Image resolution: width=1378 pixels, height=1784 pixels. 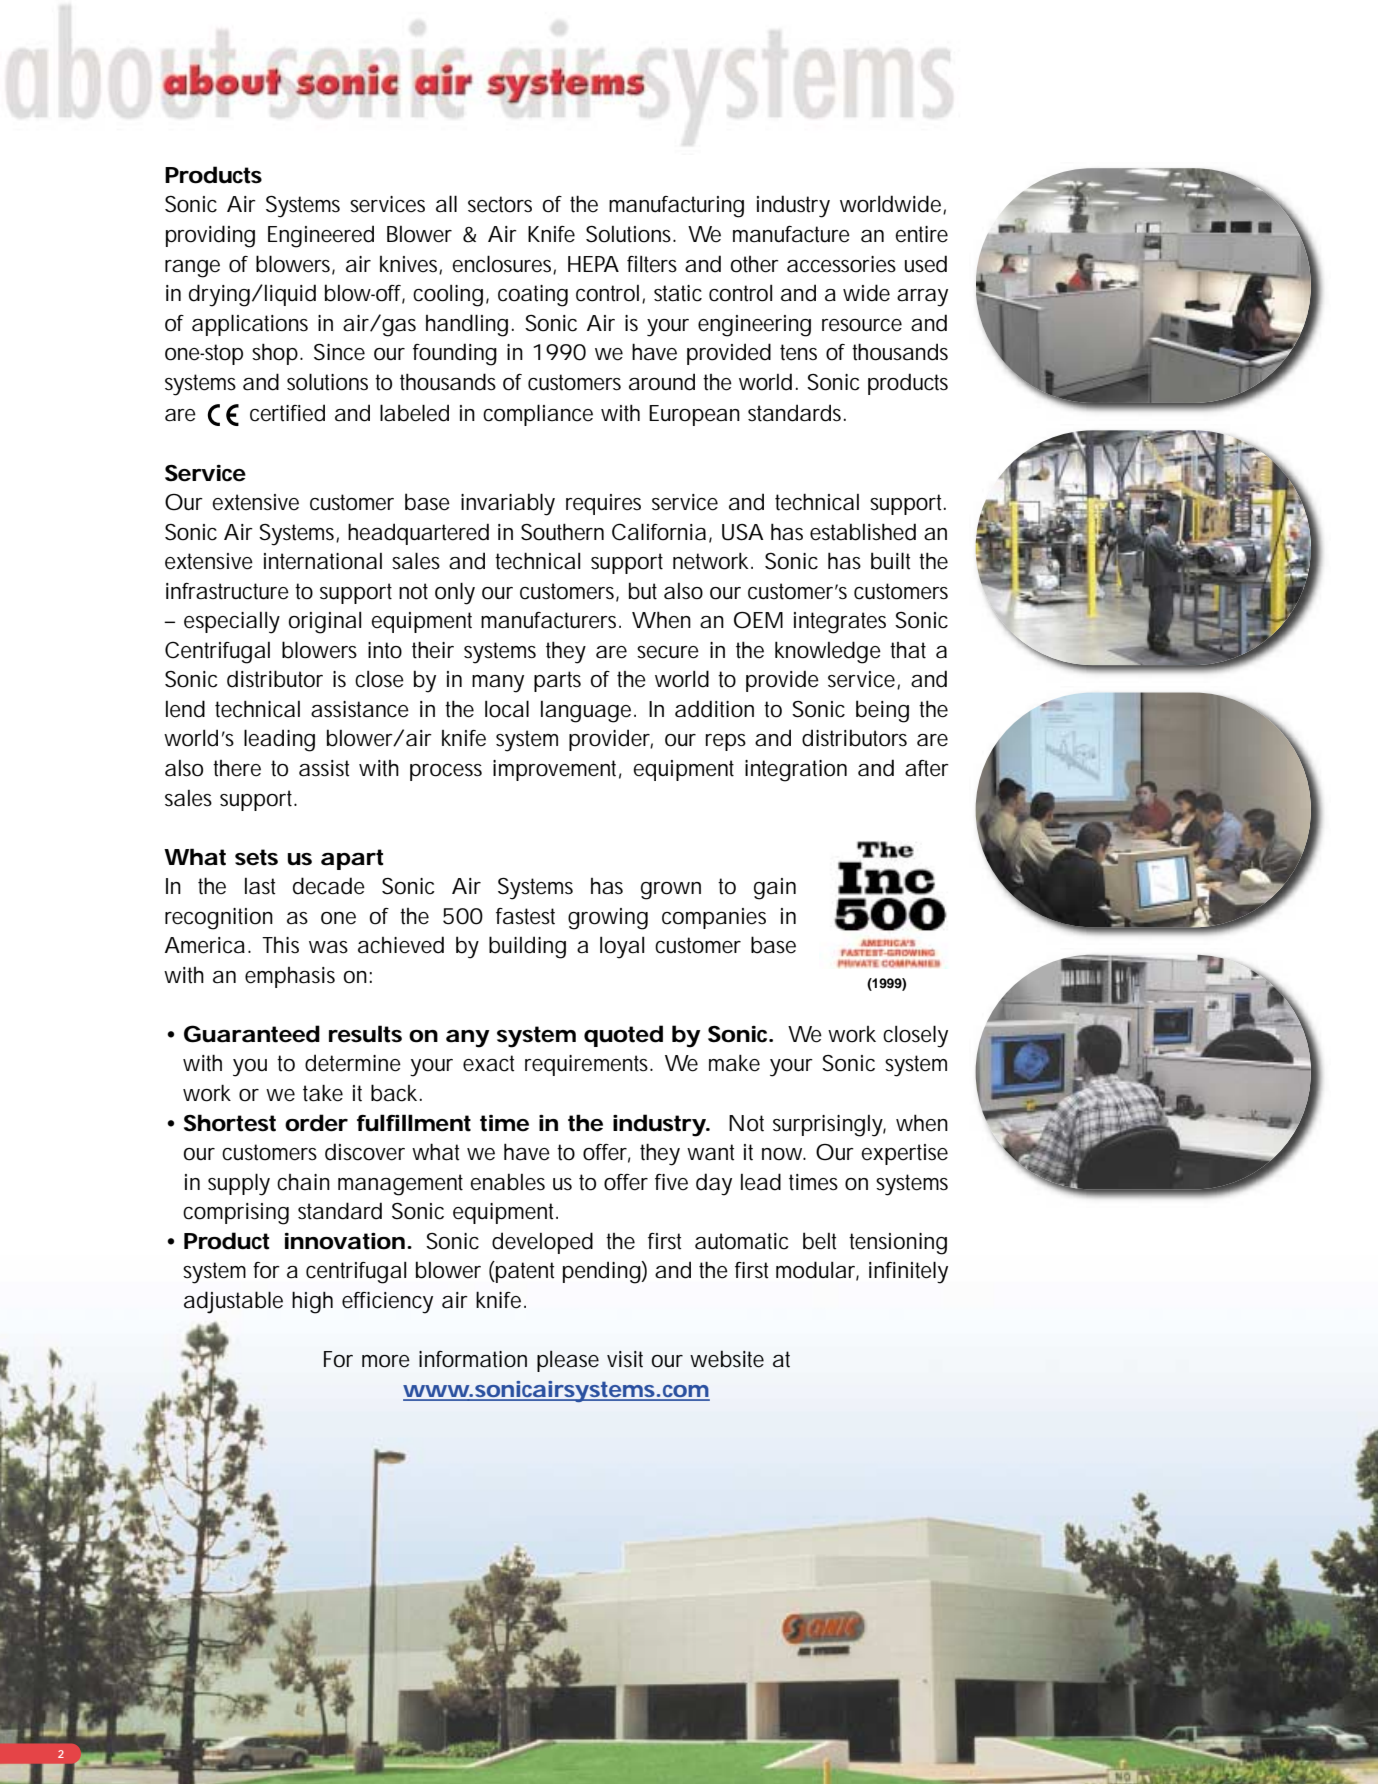 I want to click on modular, so click(x=817, y=1271).
